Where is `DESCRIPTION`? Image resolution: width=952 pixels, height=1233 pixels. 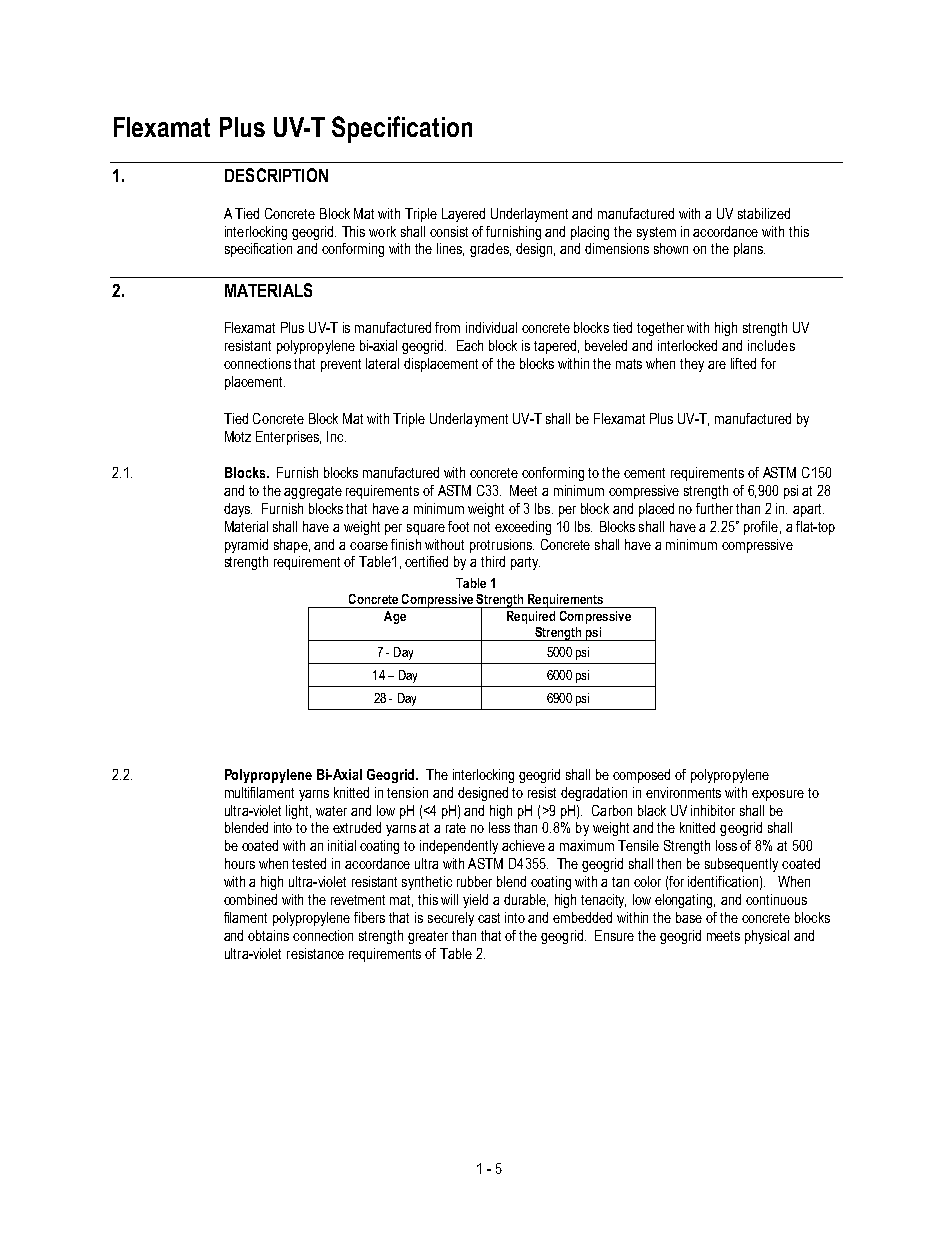 DESCRIPTION is located at coordinates (276, 175).
